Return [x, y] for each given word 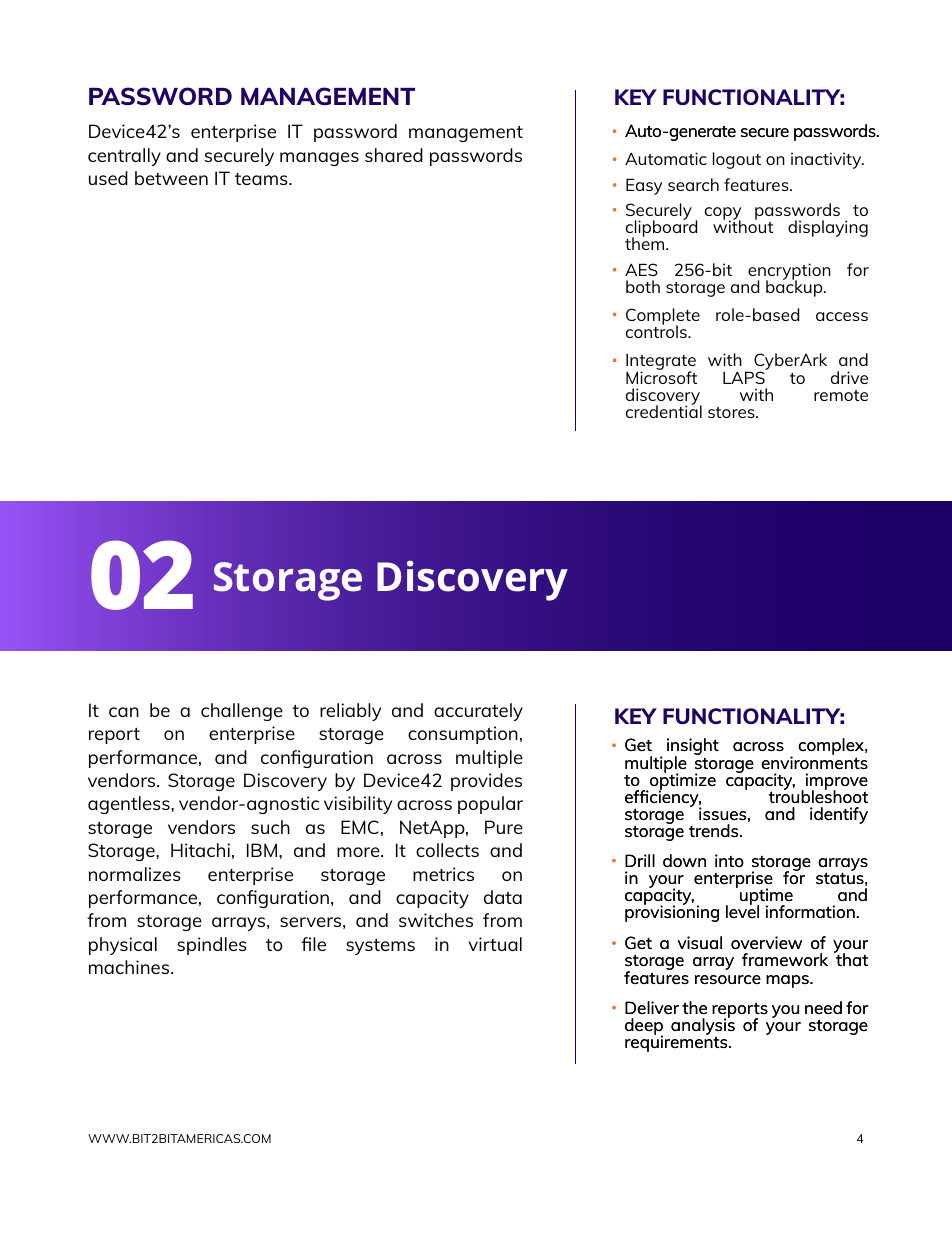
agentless [130, 805]
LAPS [745, 376]
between [171, 178]
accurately [478, 712]
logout [737, 160]
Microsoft [661, 376]
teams [262, 179]
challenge [242, 712]
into [729, 860]
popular [490, 805]
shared [394, 155]
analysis [703, 1027]
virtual [495, 944]
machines [130, 967]
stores [732, 412]
